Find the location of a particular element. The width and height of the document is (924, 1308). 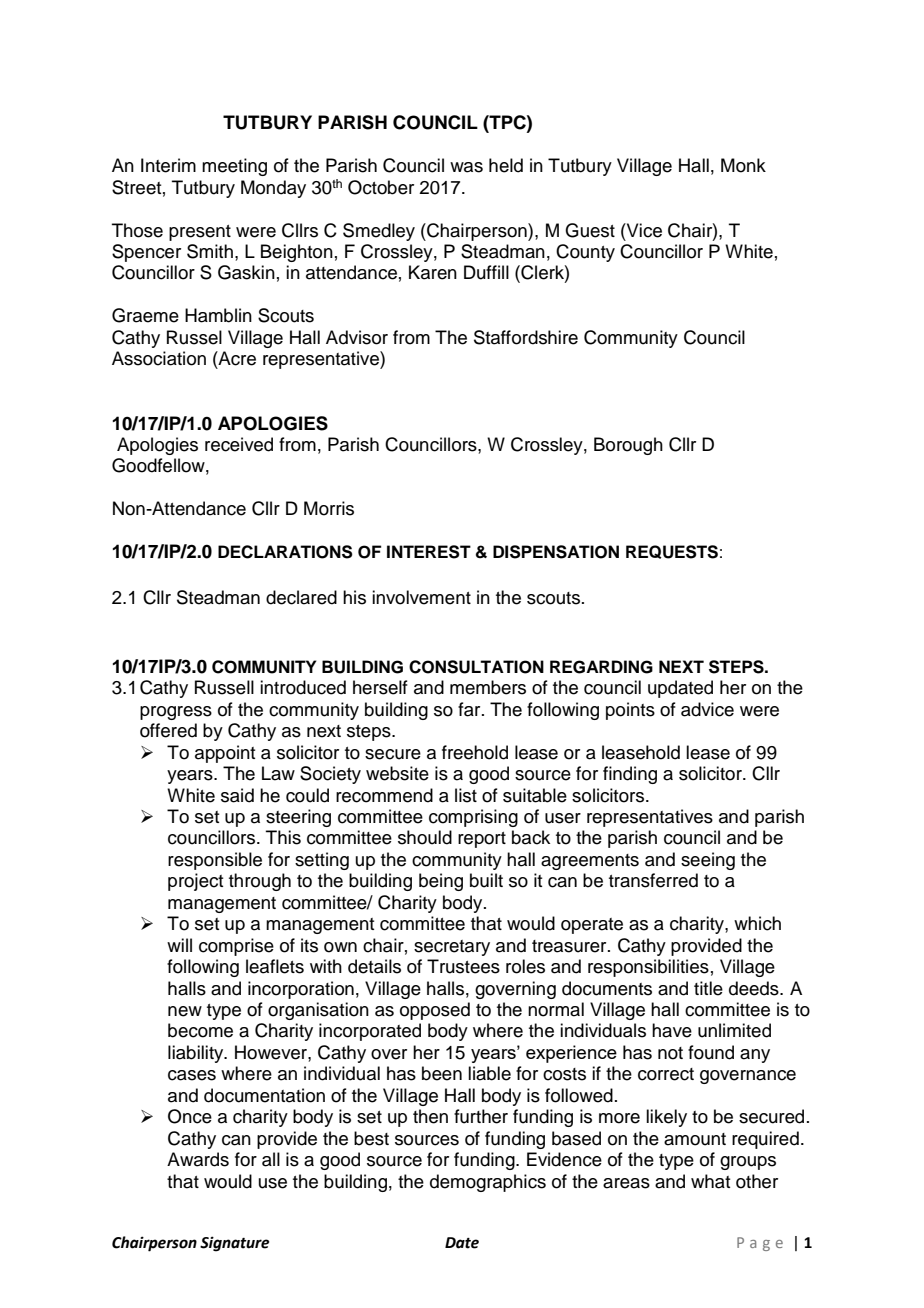

what is located at coordinates (710, 1181).
